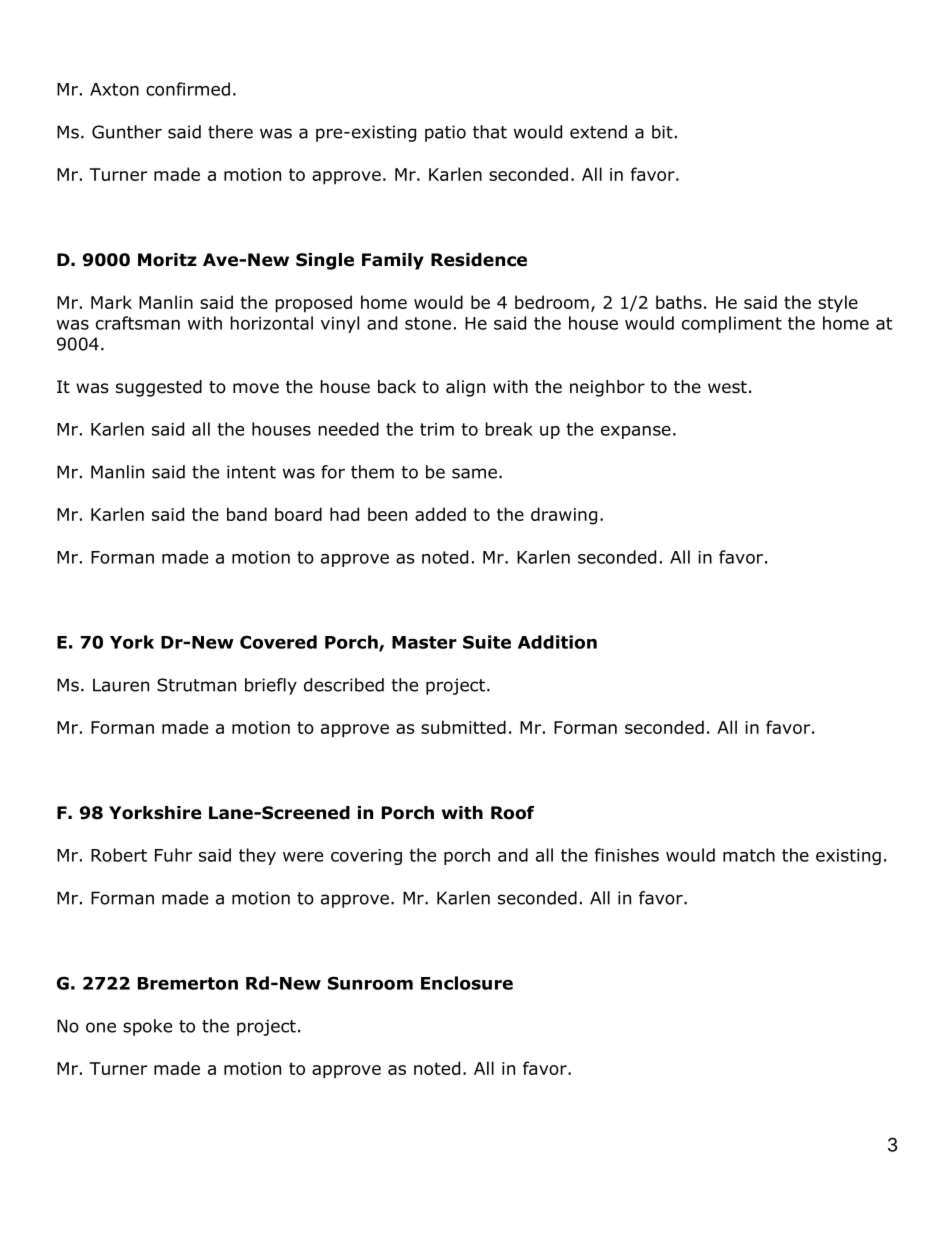 The width and height of the page is (952, 1233). Describe the element at coordinates (188, 983) in the page. I see `Bremerton` at that location.
